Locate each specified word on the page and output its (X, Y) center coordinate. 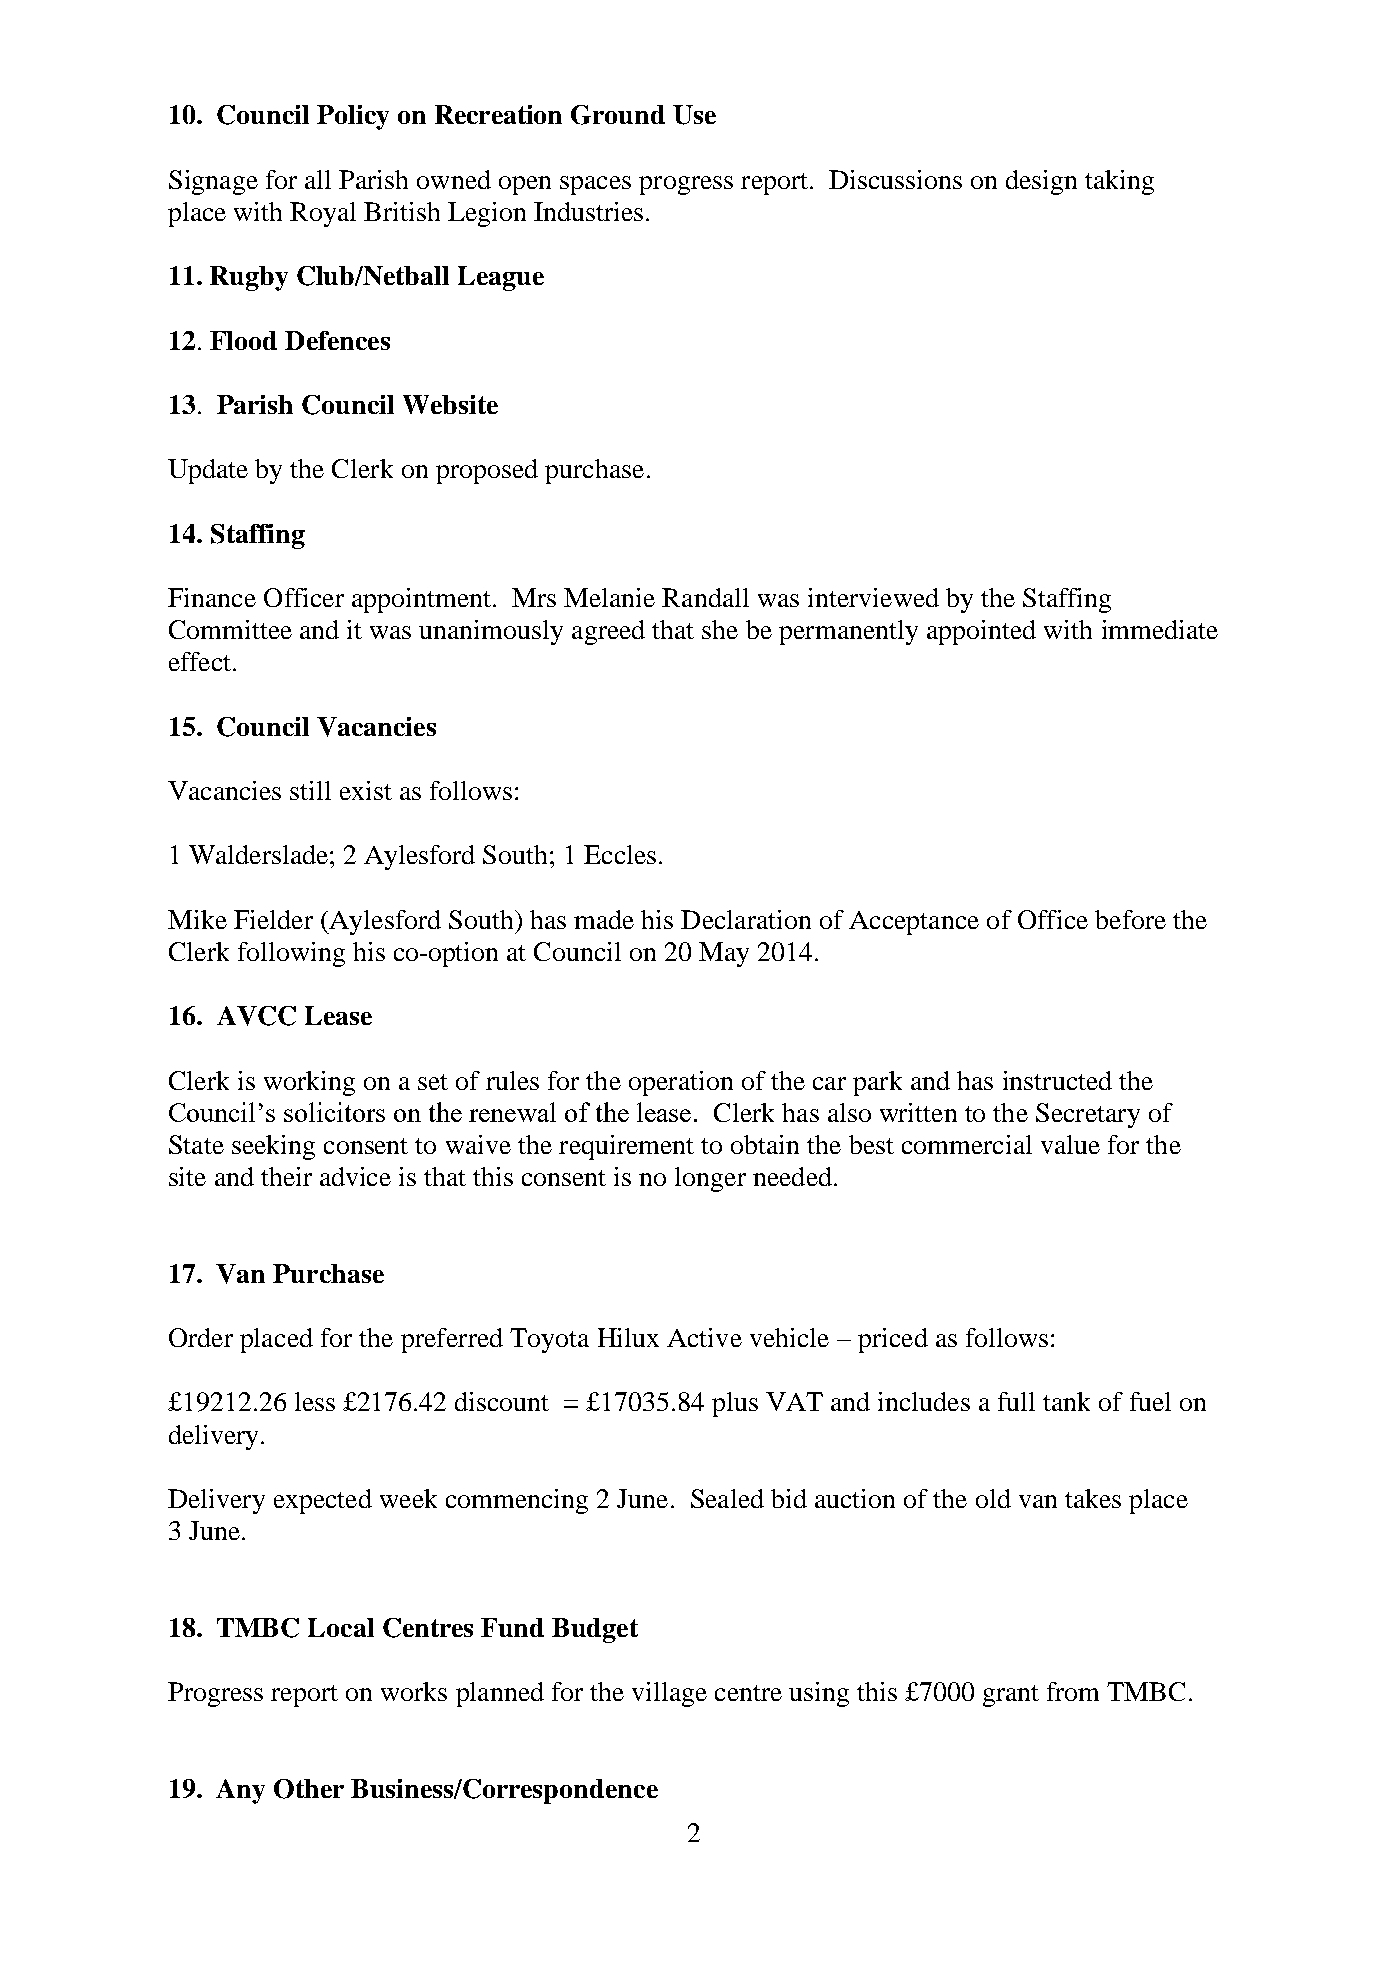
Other (309, 1789)
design (1041, 182)
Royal (323, 214)
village (669, 1694)
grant (1011, 1696)
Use (694, 115)
